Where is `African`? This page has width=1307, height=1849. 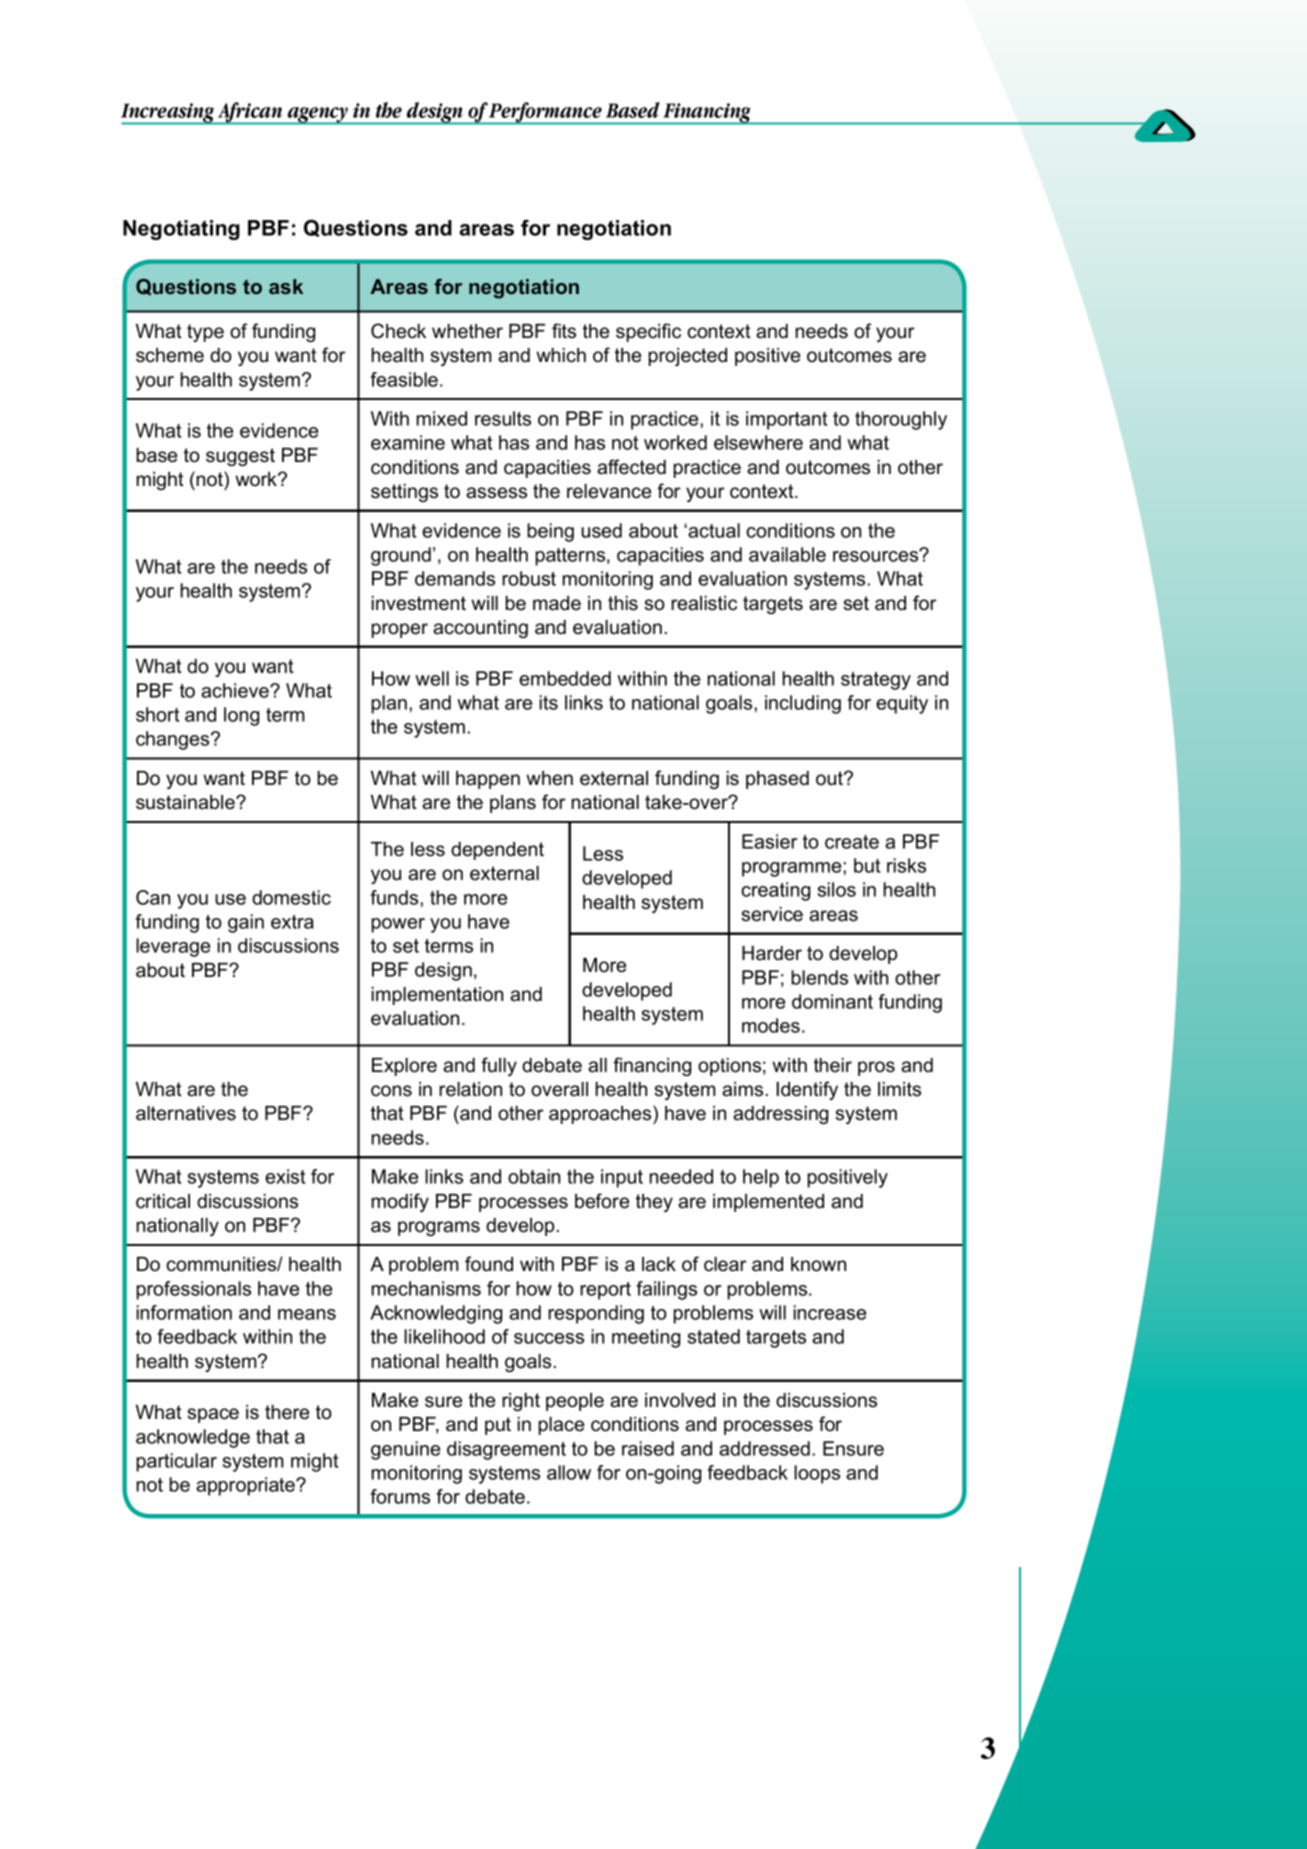 African is located at coordinates (250, 113).
